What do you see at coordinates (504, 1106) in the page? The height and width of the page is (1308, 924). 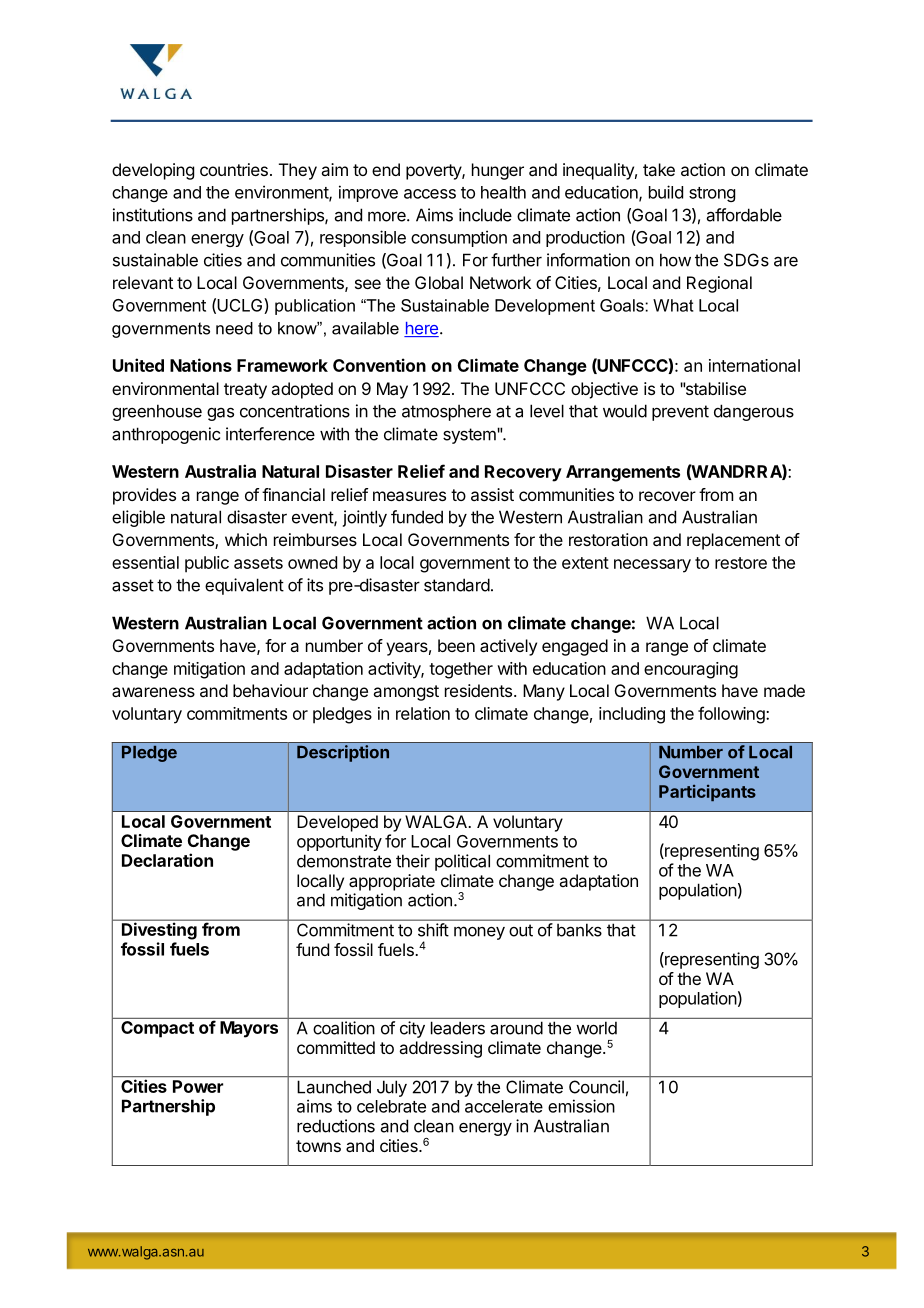 I see `accelerate` at bounding box center [504, 1106].
